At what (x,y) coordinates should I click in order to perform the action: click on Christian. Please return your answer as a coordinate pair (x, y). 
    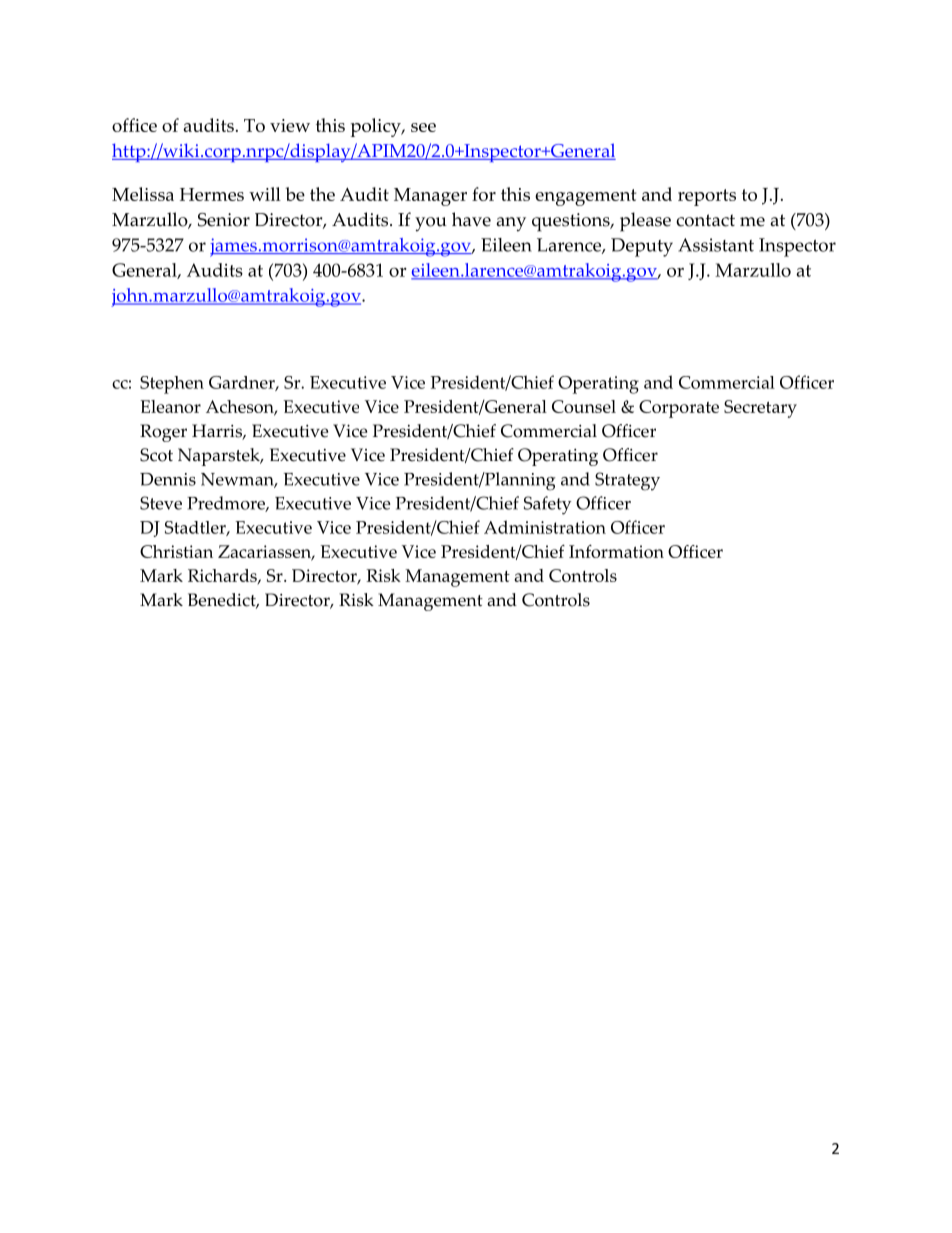
    Looking at the image, I should click on (176, 551).
